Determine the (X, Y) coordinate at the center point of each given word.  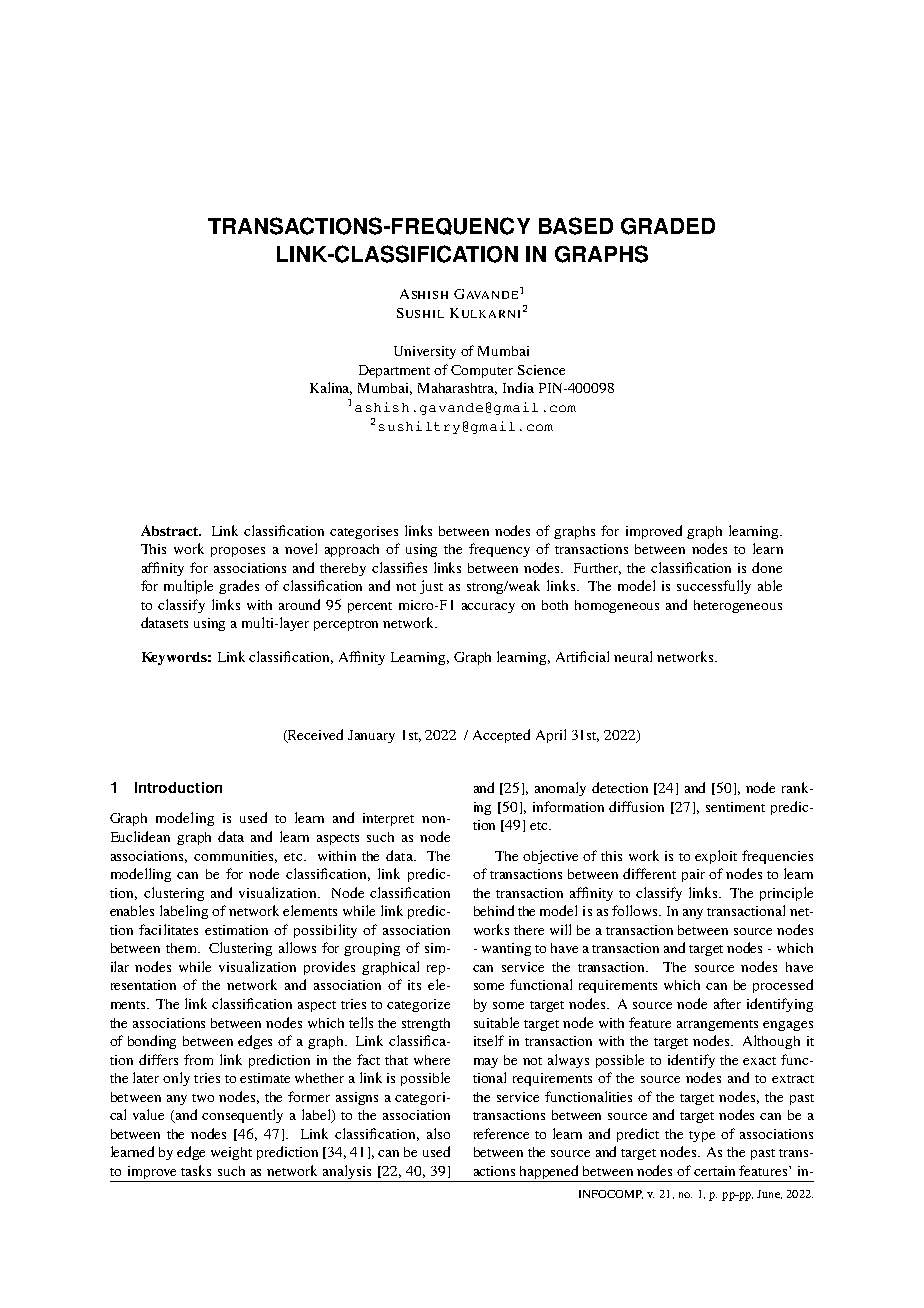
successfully (714, 587)
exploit (716, 857)
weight (231, 1153)
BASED (576, 226)
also (438, 1133)
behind (494, 910)
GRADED (668, 226)
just (431, 587)
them (182, 948)
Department (394, 371)
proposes (238, 552)
